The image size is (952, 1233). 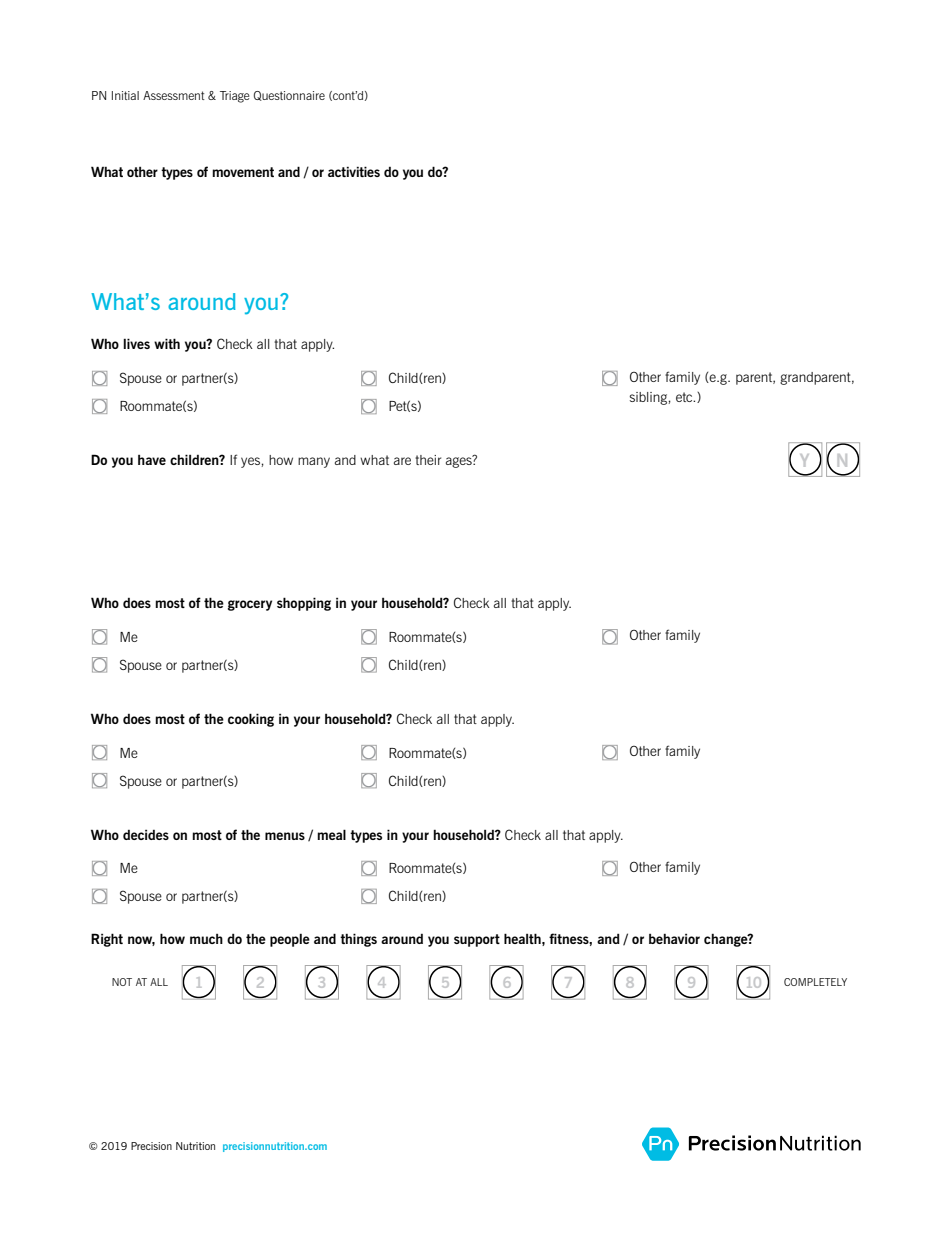 I want to click on behavior, so click(x=674, y=939).
